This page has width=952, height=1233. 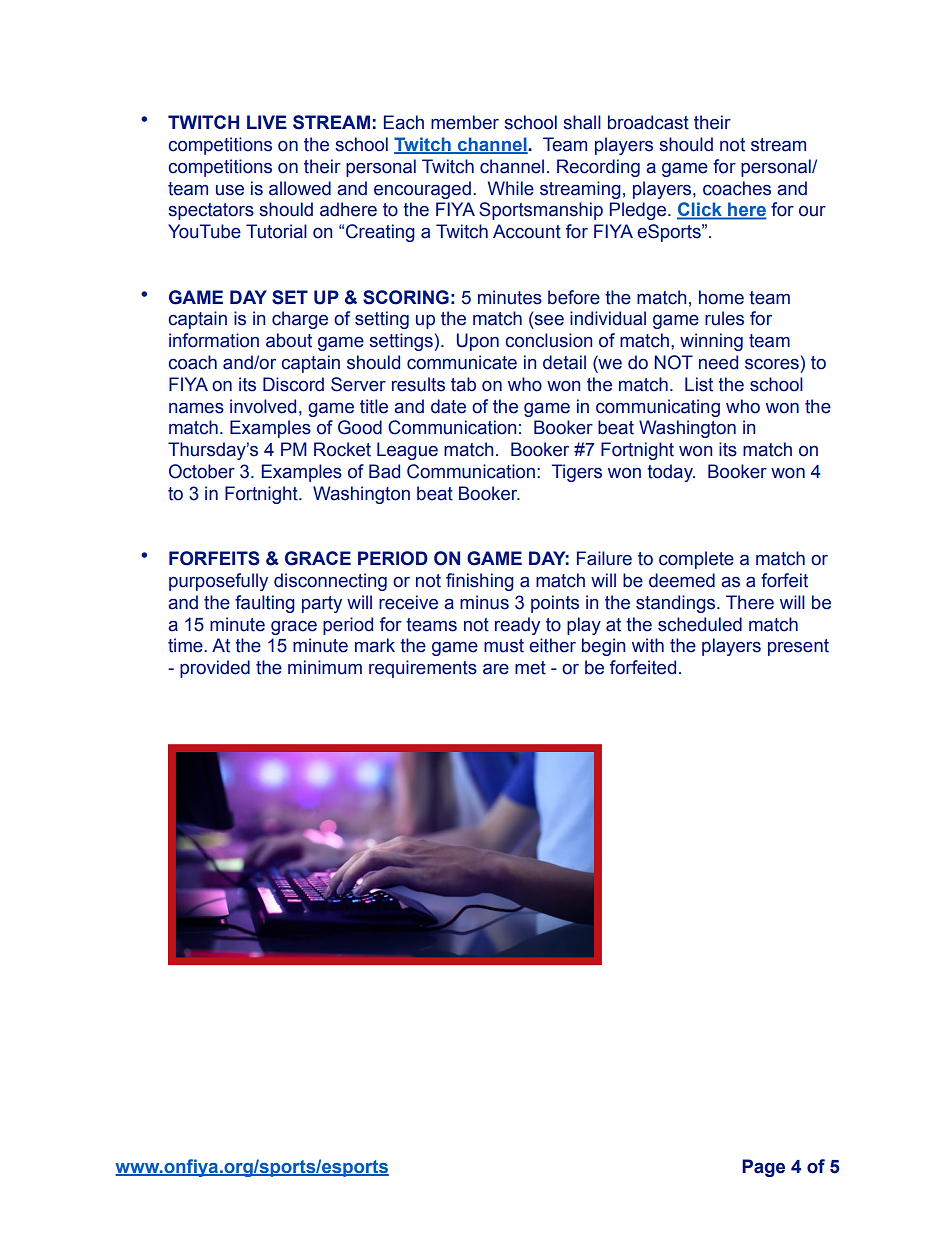 What do you see at coordinates (763, 1168) in the page?
I see `Page` at bounding box center [763, 1168].
